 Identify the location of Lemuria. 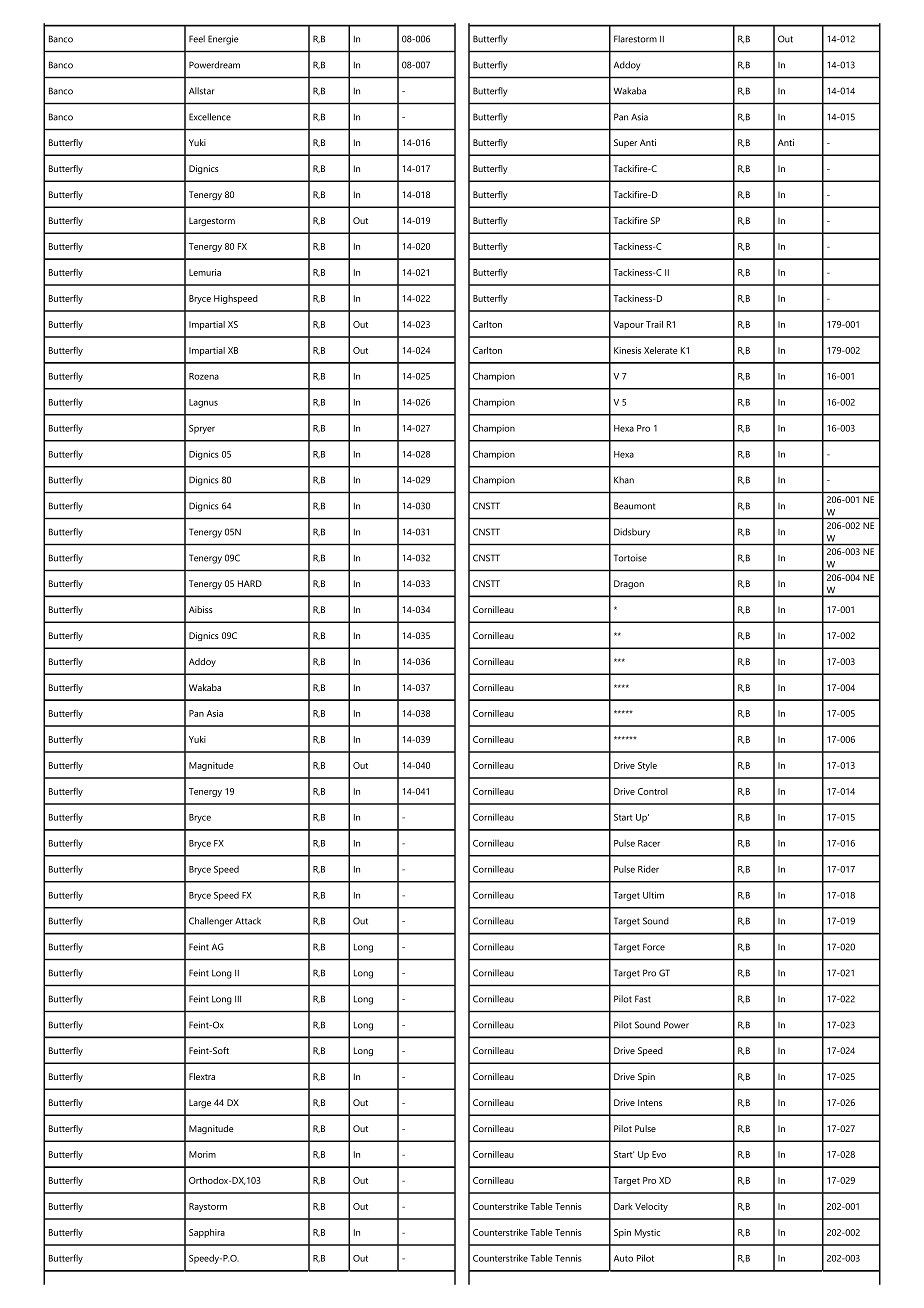
(205, 272).
